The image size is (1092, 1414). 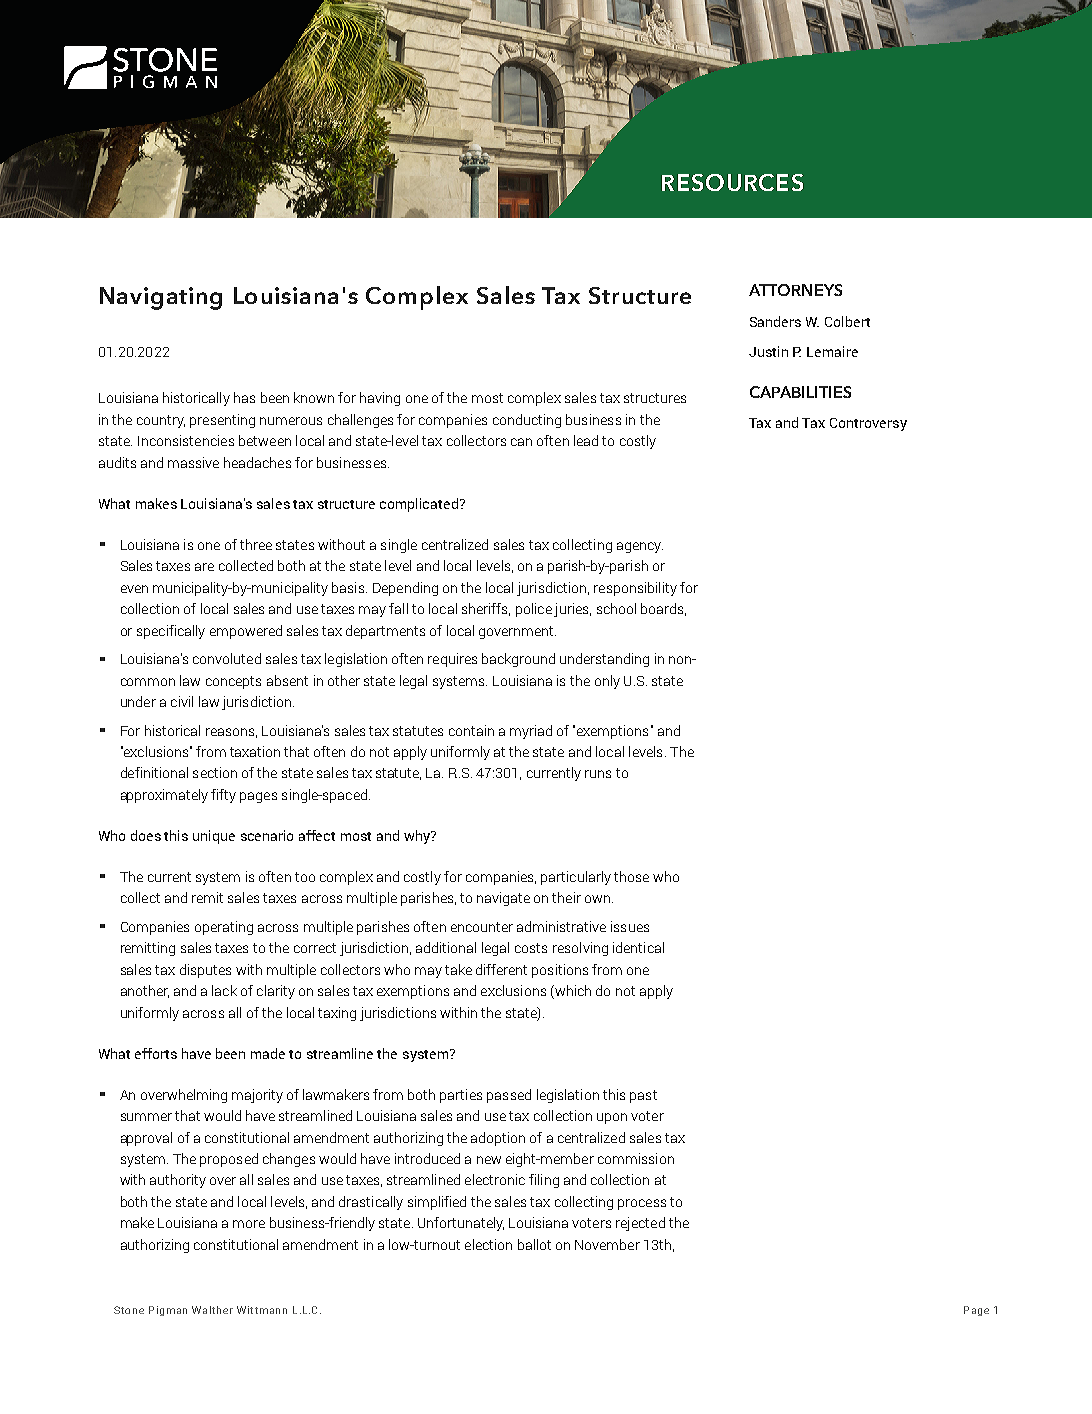 What do you see at coordinates (204, 567) in the page?
I see `are` at bounding box center [204, 567].
